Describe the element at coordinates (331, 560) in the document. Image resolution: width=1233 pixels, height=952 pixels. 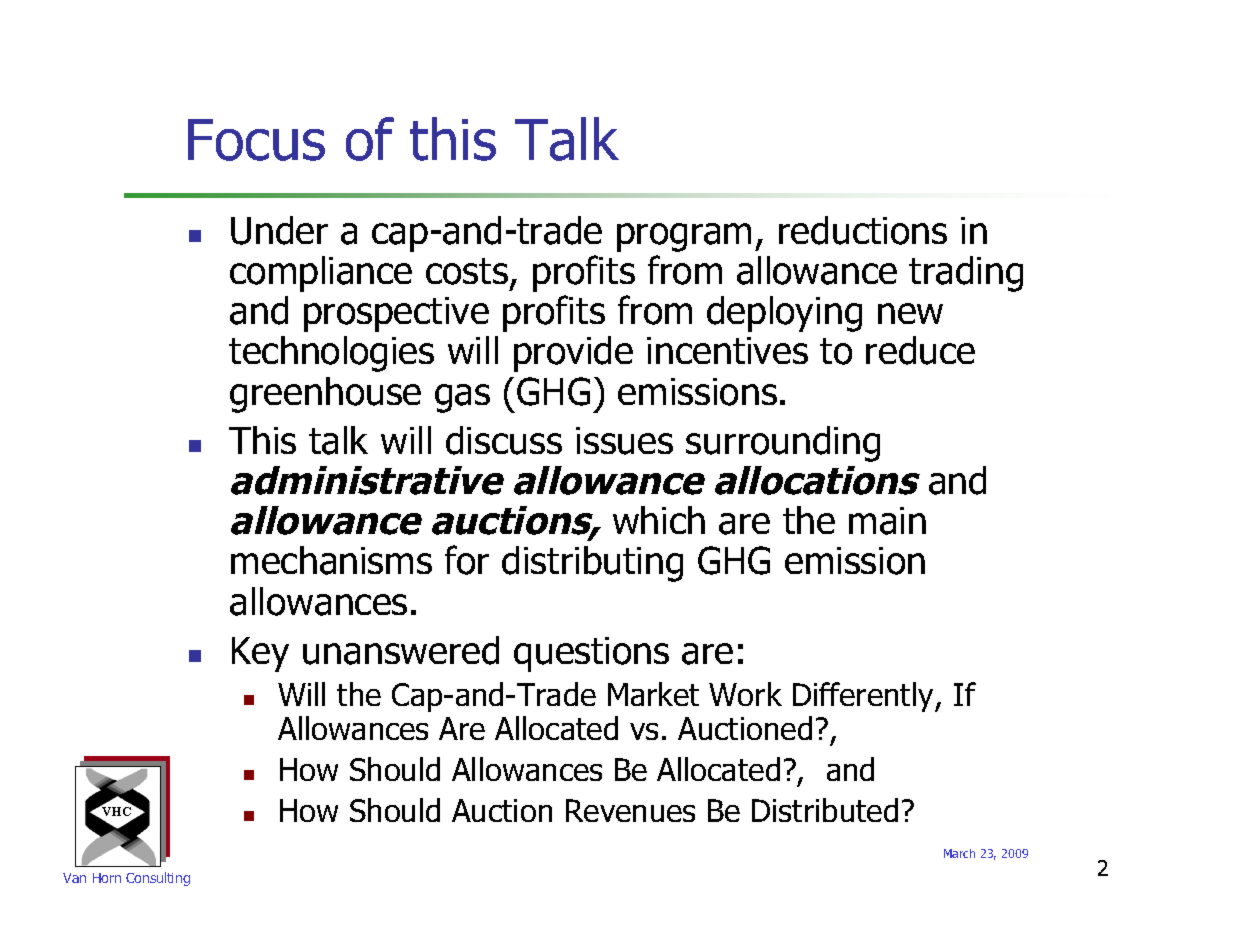
I see `mechanisms` at that location.
